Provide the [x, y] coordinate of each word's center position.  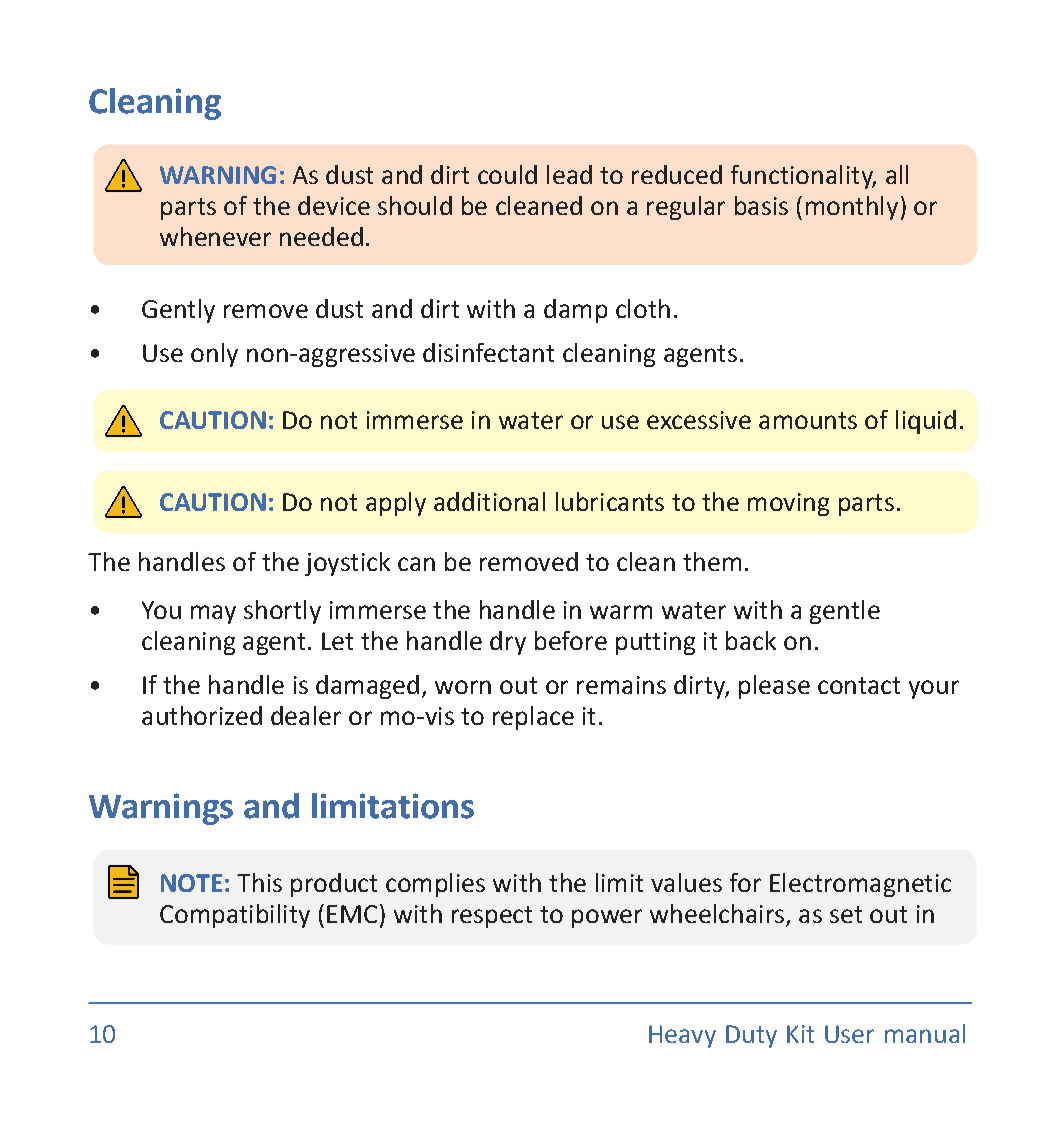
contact [859, 685]
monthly [852, 208]
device [334, 205]
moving [788, 504]
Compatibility [235, 916]
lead [569, 174]
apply [396, 504]
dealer [306, 715]
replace [533, 718]
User [849, 1034]
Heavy [682, 1036]
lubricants [610, 501]
